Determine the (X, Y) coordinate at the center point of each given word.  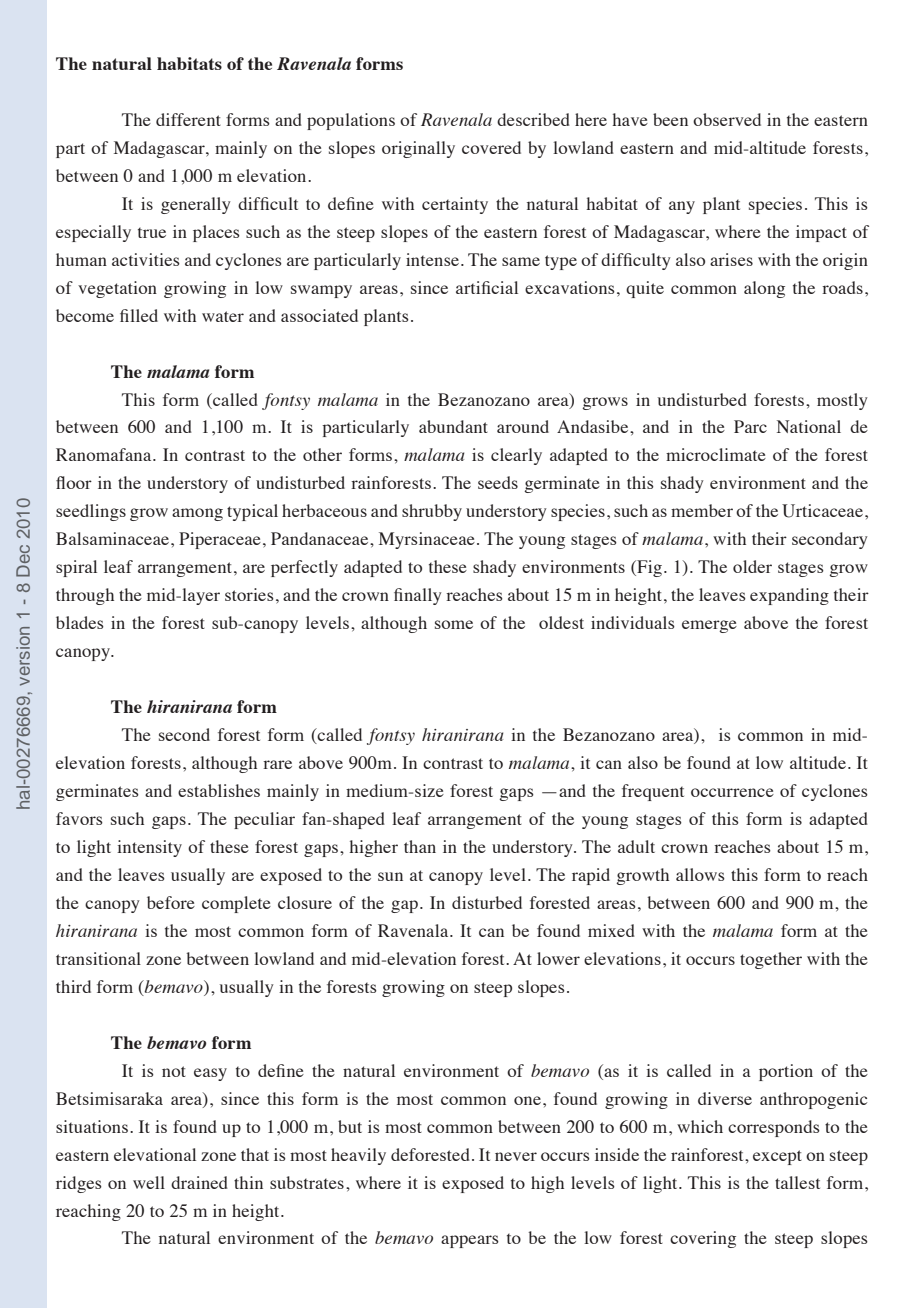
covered (491, 147)
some (454, 624)
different (188, 119)
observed (727, 119)
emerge (709, 626)
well (149, 1182)
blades (80, 622)
